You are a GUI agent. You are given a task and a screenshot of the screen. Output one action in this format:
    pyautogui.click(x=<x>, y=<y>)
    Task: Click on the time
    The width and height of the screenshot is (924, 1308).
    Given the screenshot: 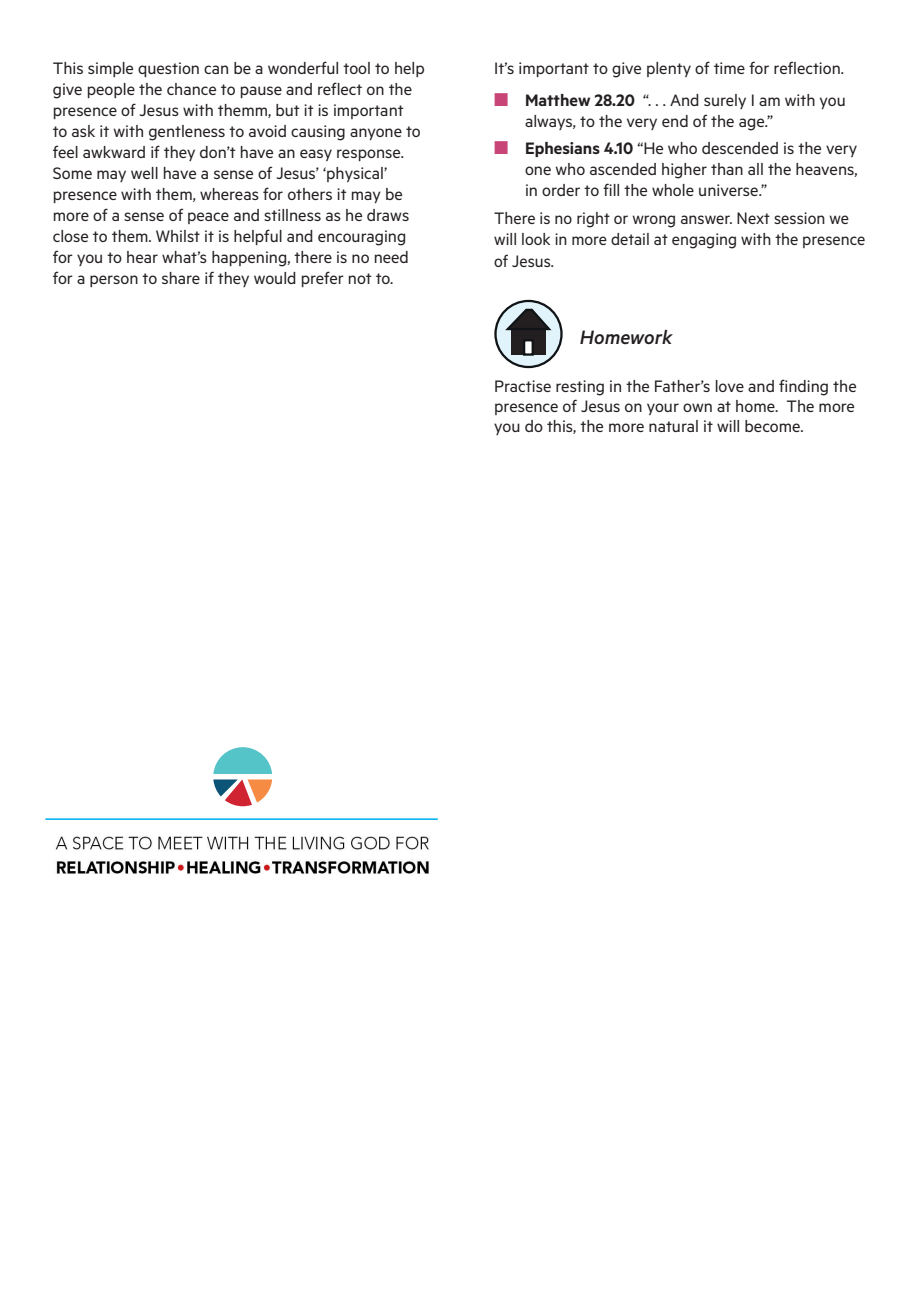 What is the action you would take?
    pyautogui.click(x=729, y=68)
